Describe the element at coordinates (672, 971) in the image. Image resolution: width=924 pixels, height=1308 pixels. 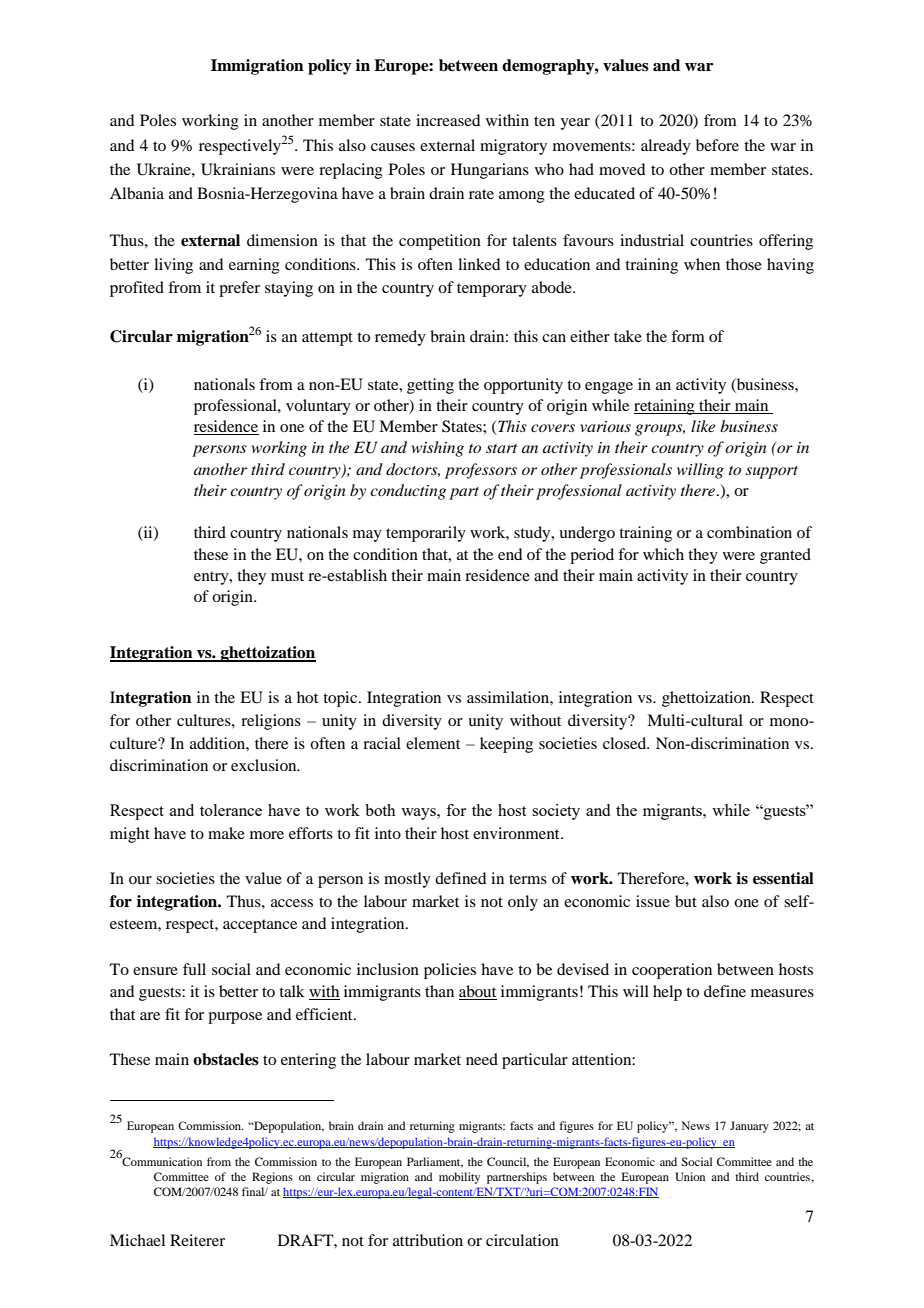
I see `cooperation` at that location.
